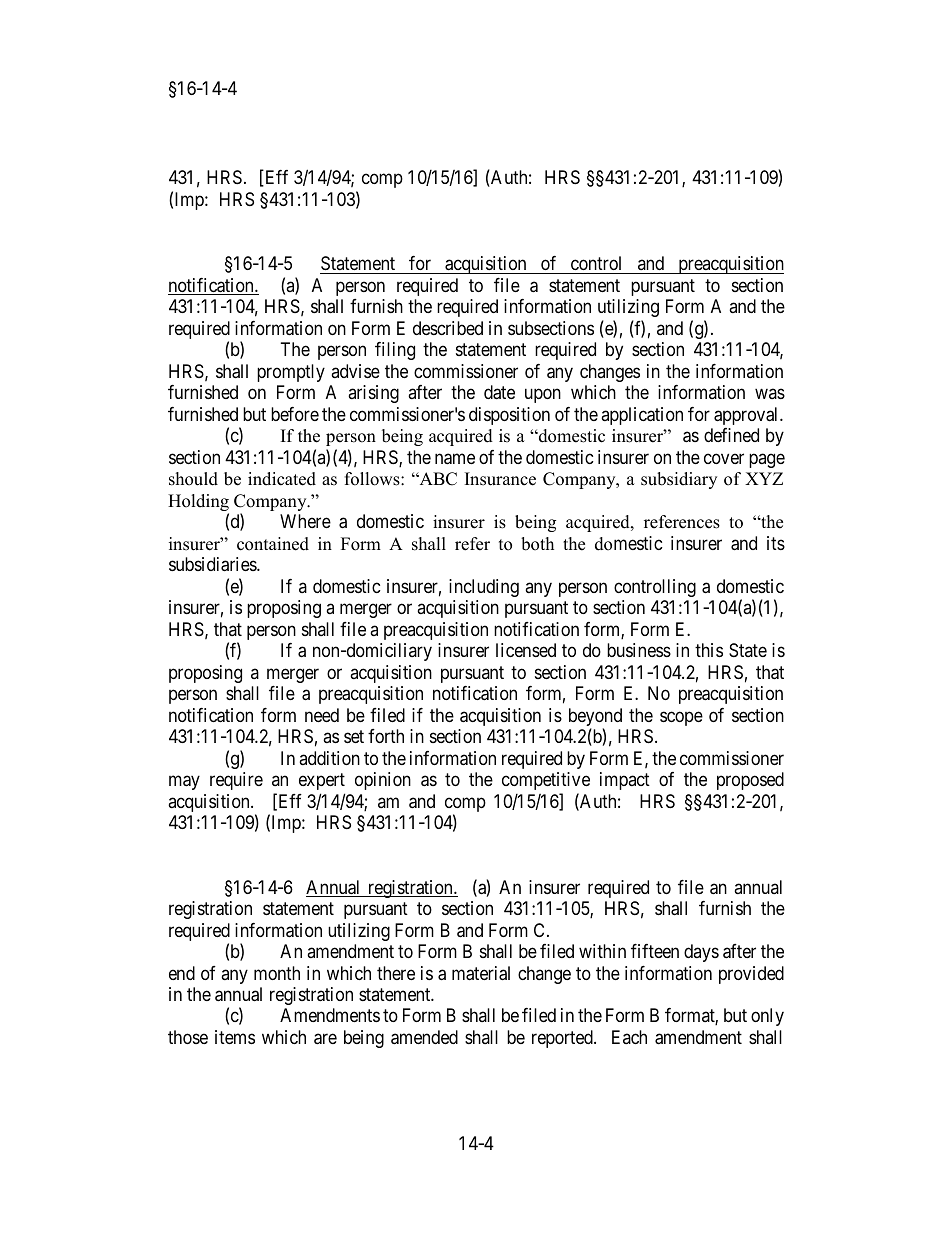 The image size is (952, 1233). I want to click on items, so click(235, 1037).
